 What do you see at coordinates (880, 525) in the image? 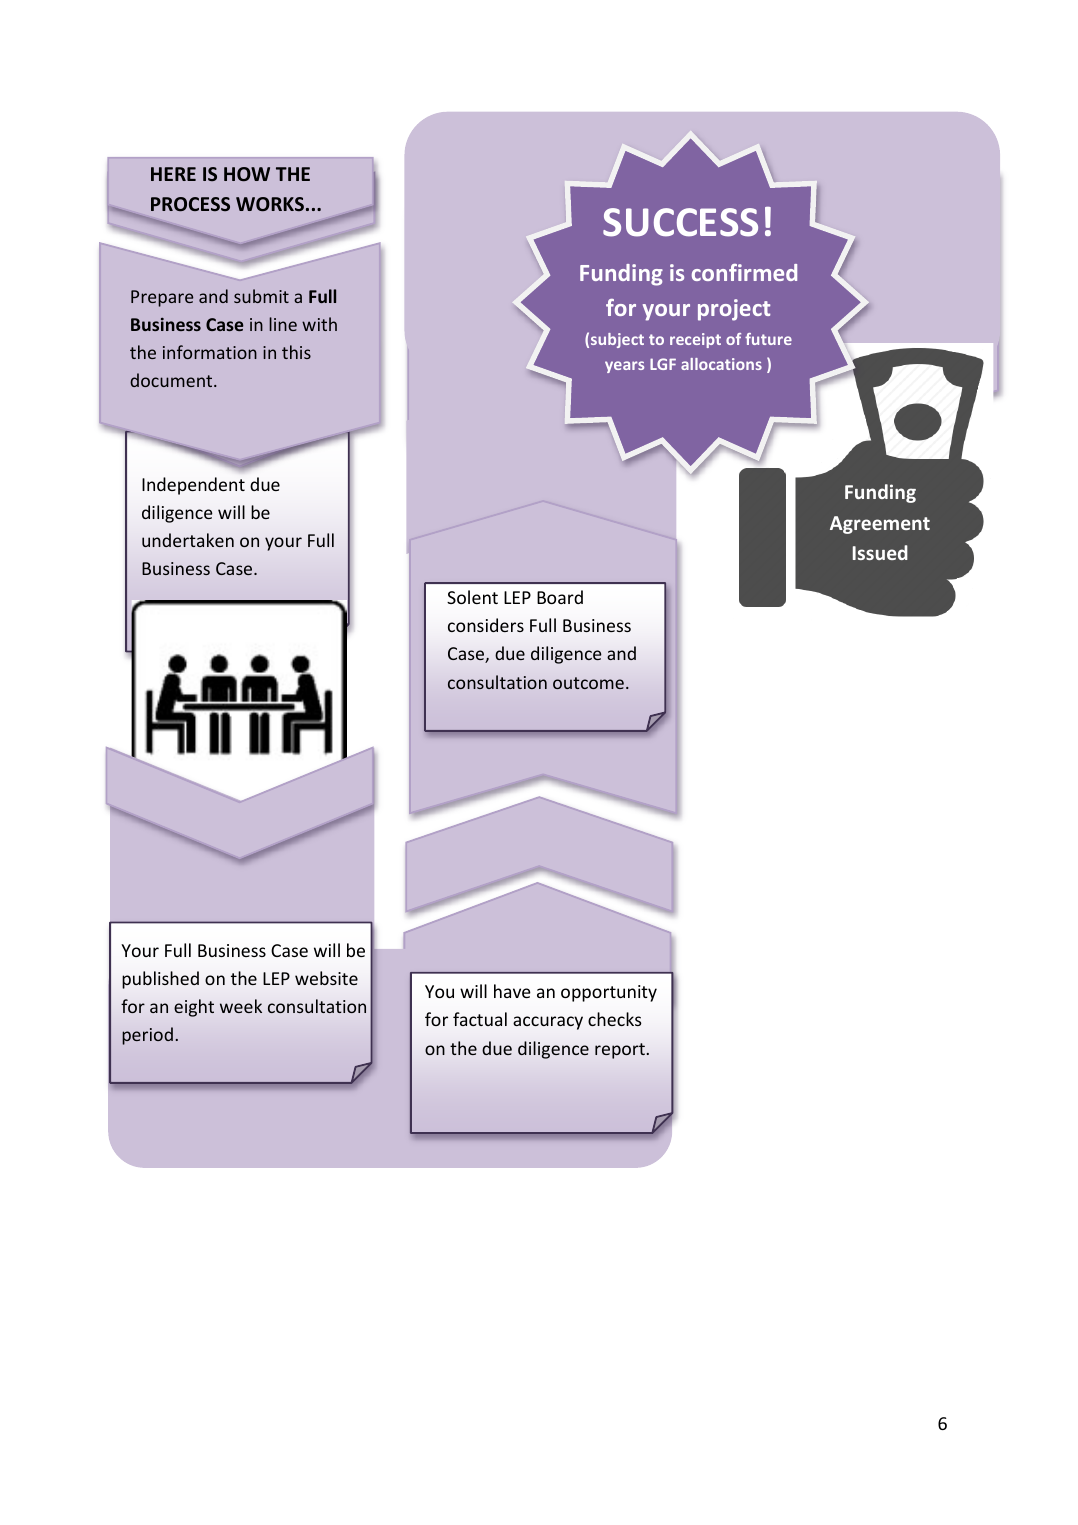
I see `Agreement` at bounding box center [880, 525].
